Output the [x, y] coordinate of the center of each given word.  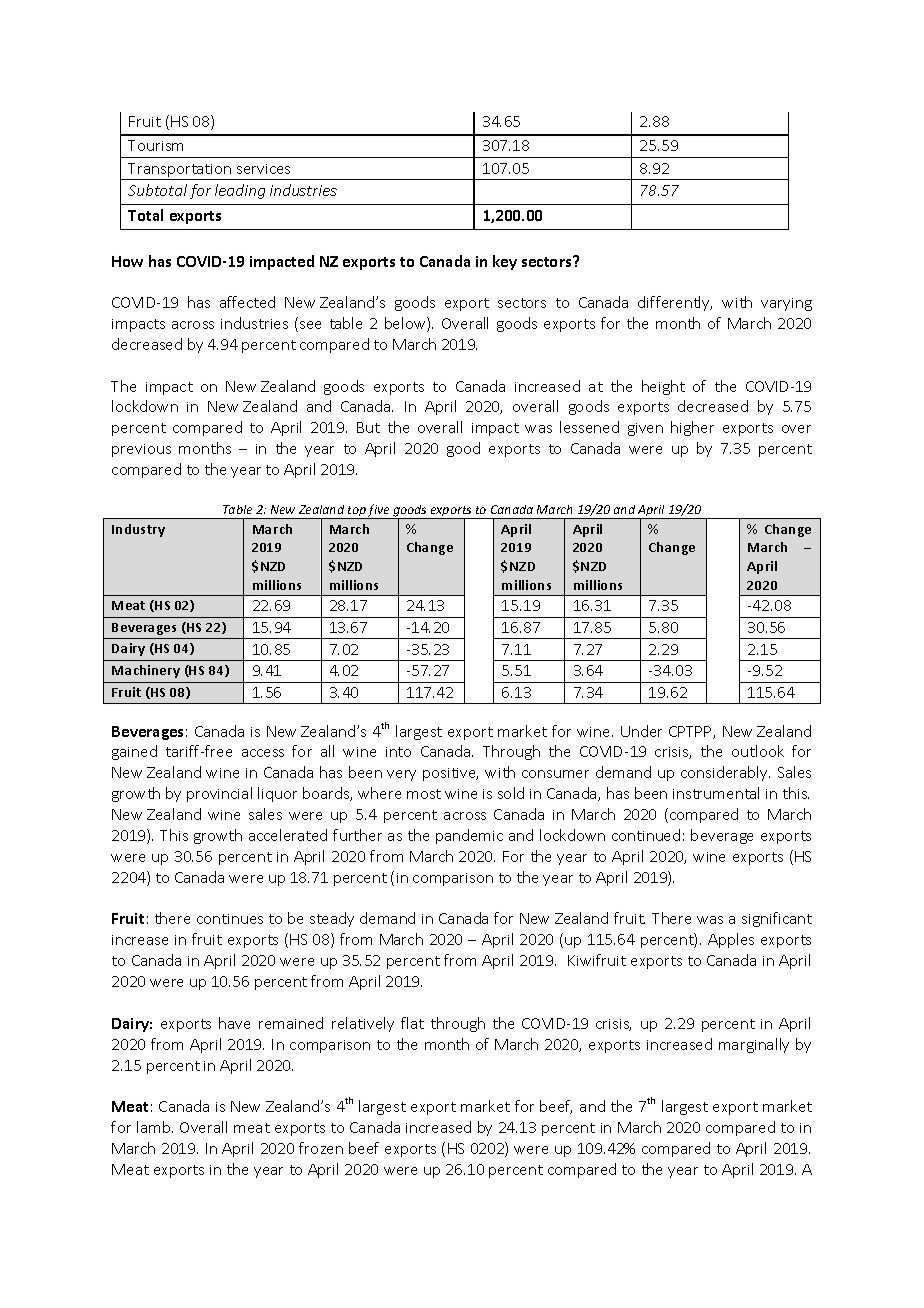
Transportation [180, 171]
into [398, 752]
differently [675, 303]
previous [141, 450]
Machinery [146, 671]
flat [412, 1023]
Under [641, 731]
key [505, 262]
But [368, 427]
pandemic [469, 836]
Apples [731, 940]
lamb [155, 1127]
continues [230, 919]
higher [692, 428]
